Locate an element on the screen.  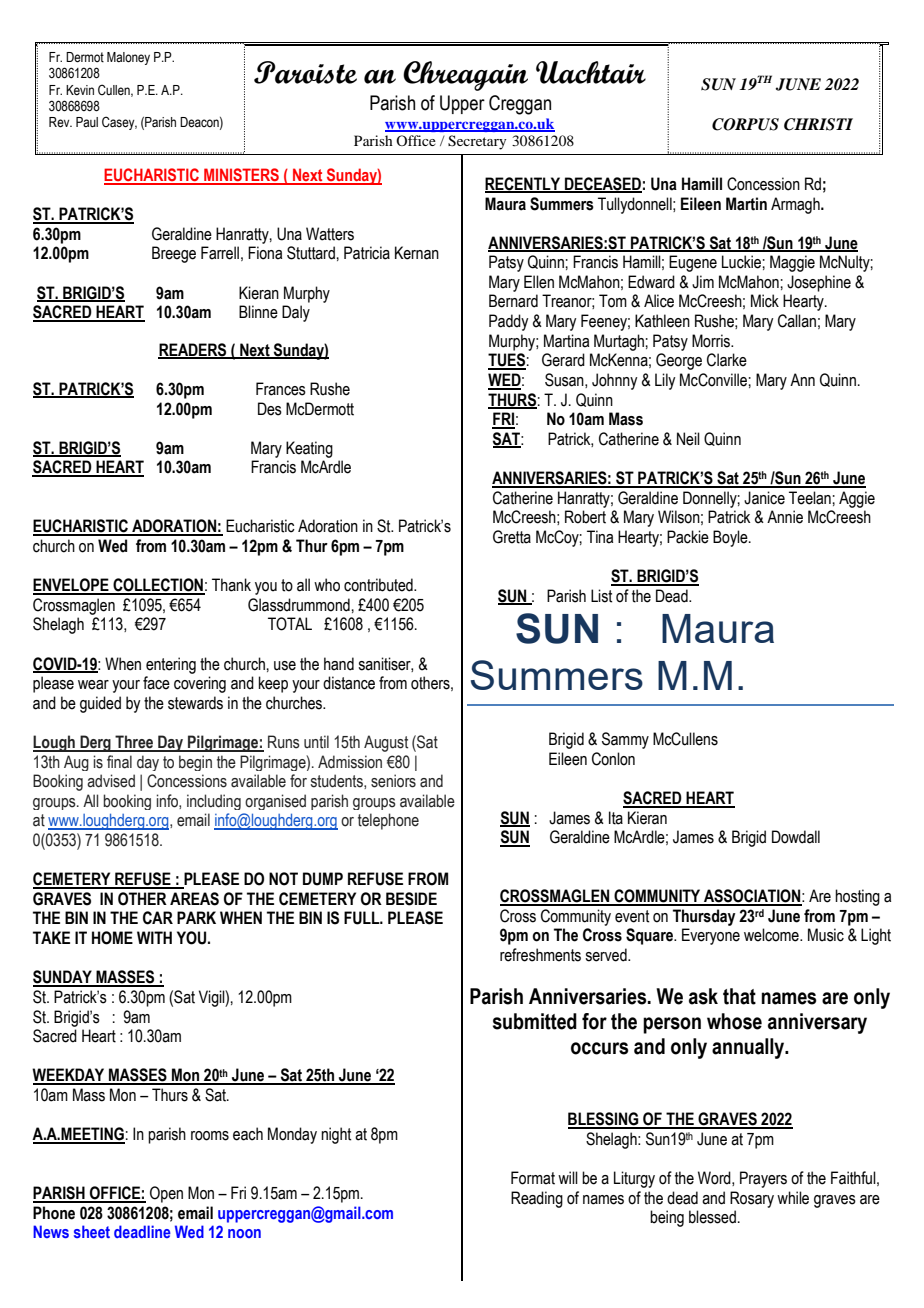
hosting is located at coordinates (857, 897).
